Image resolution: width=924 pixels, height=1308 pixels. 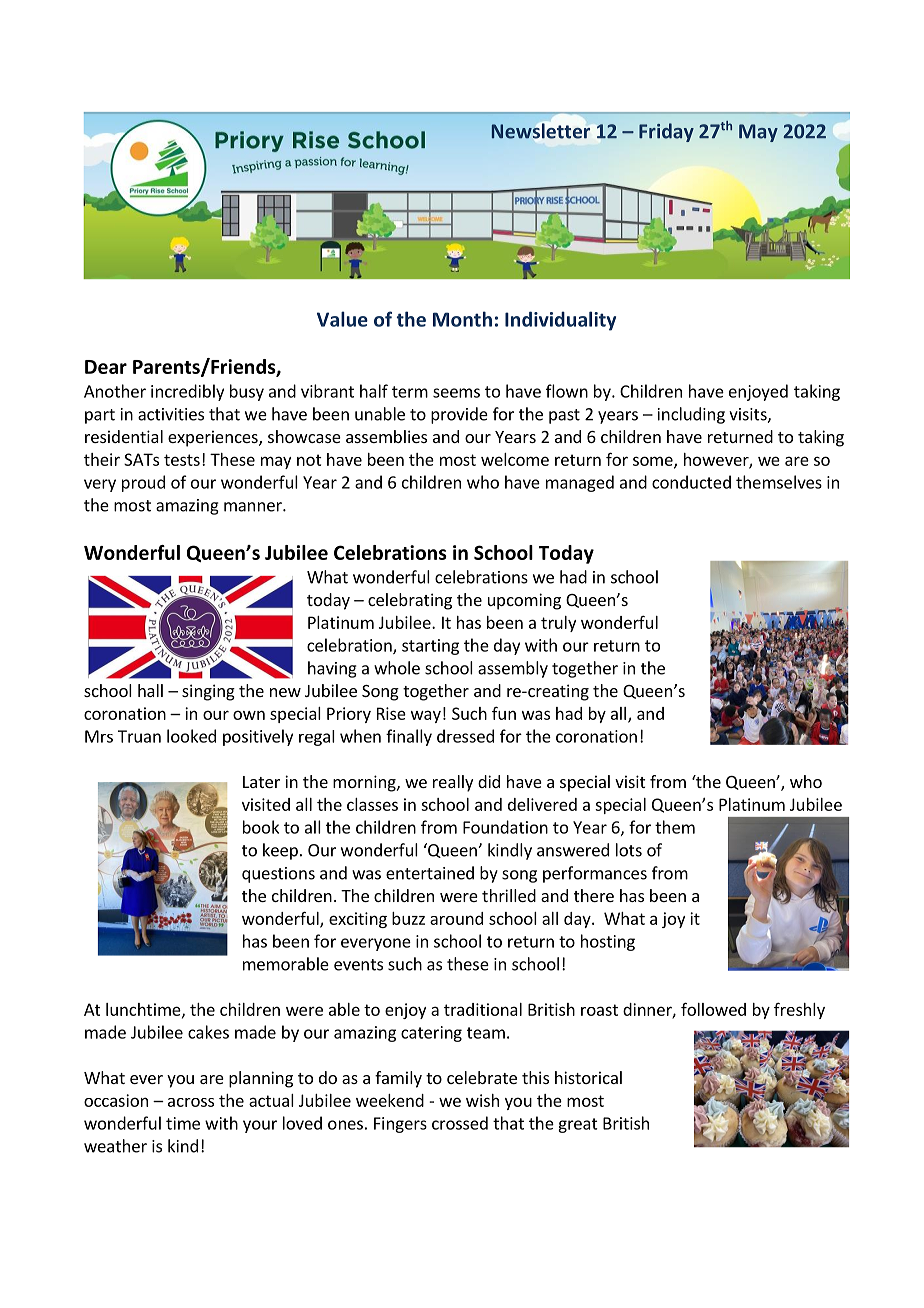 What do you see at coordinates (666, 132) in the screenshot?
I see `Friday` at bounding box center [666, 132].
